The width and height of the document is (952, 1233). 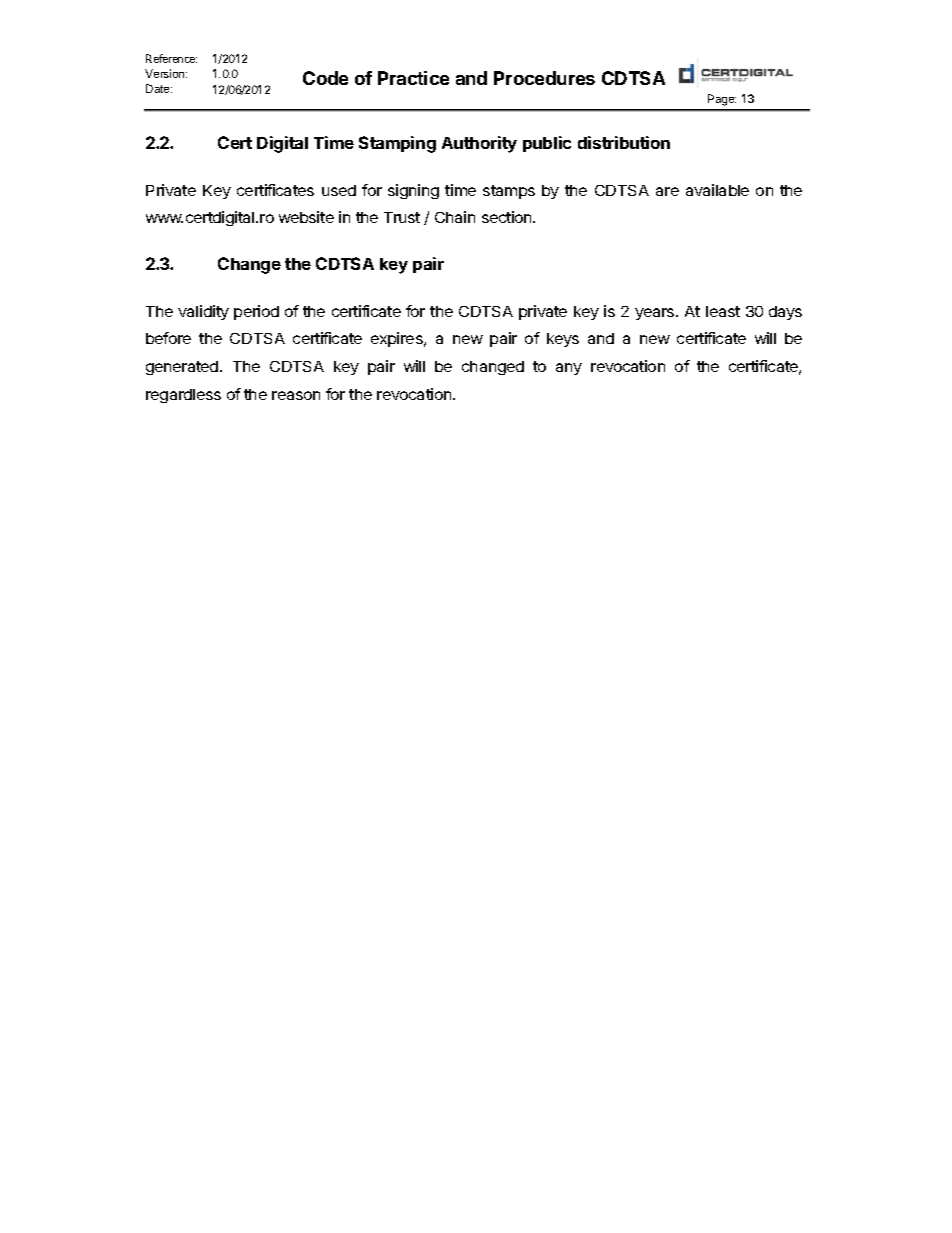 What do you see at coordinates (563, 340) in the document?
I see `keys` at bounding box center [563, 340].
